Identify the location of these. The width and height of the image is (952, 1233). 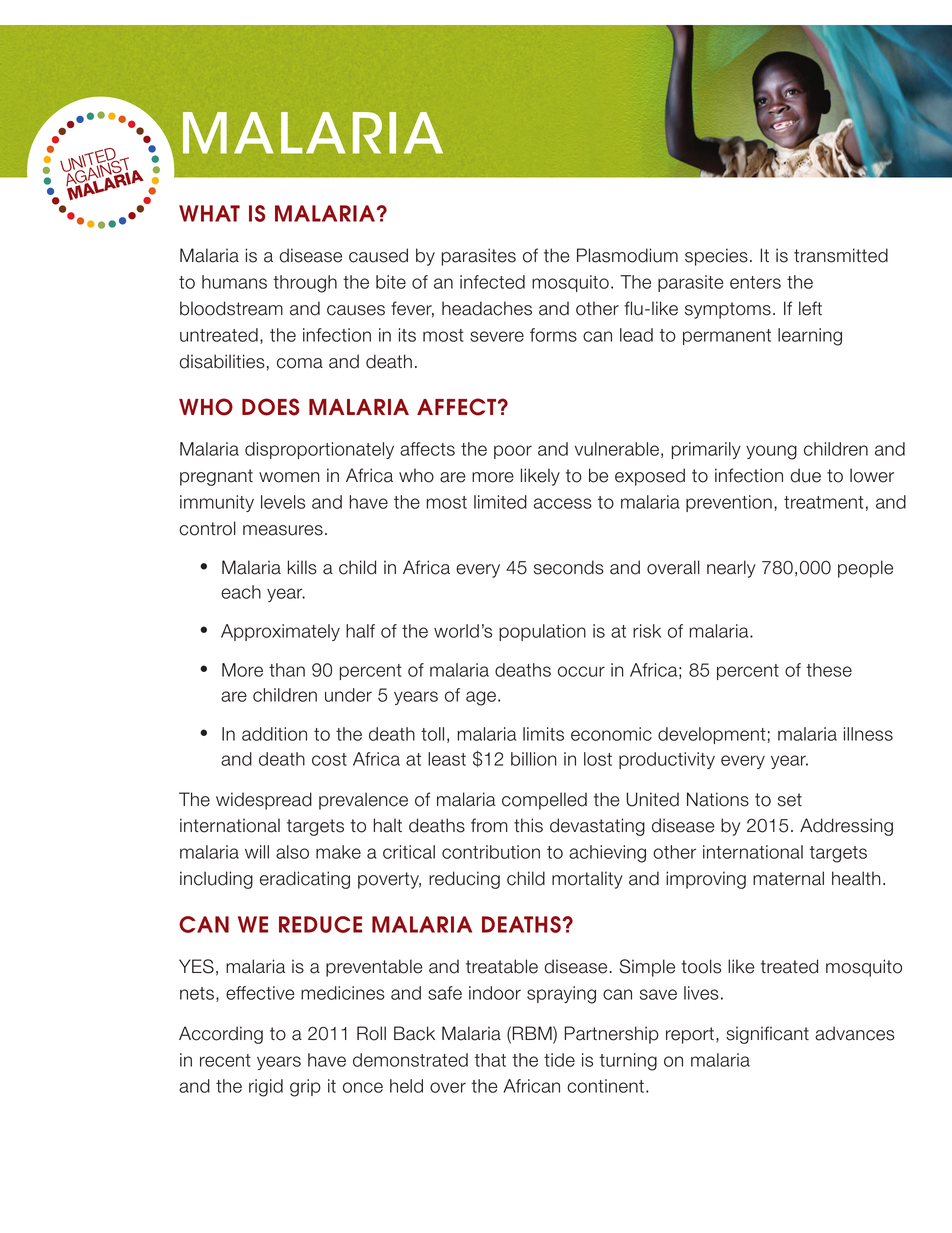
(829, 670).
